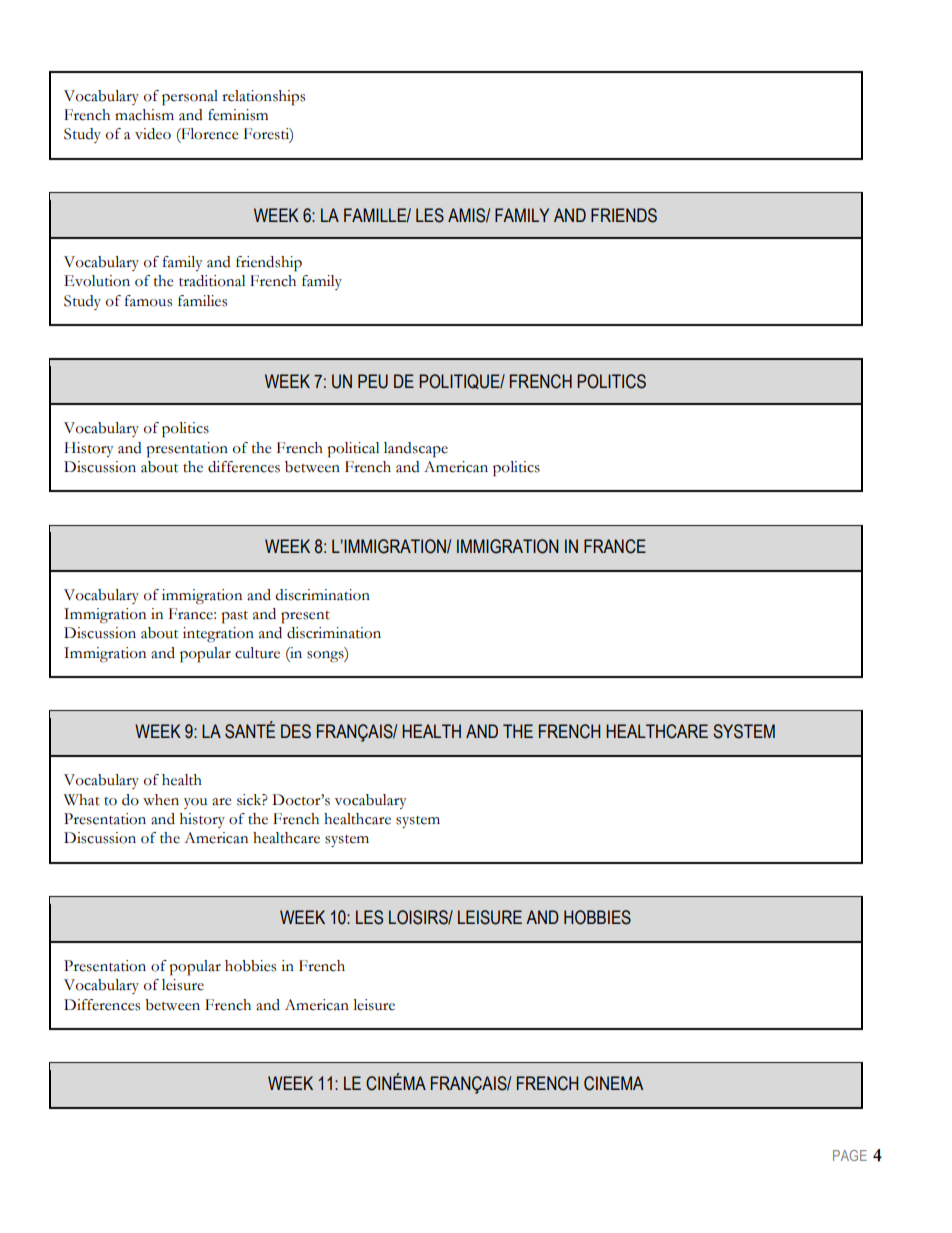 The image size is (952, 1233). What do you see at coordinates (238, 115) in the screenshot?
I see `feminism` at bounding box center [238, 115].
